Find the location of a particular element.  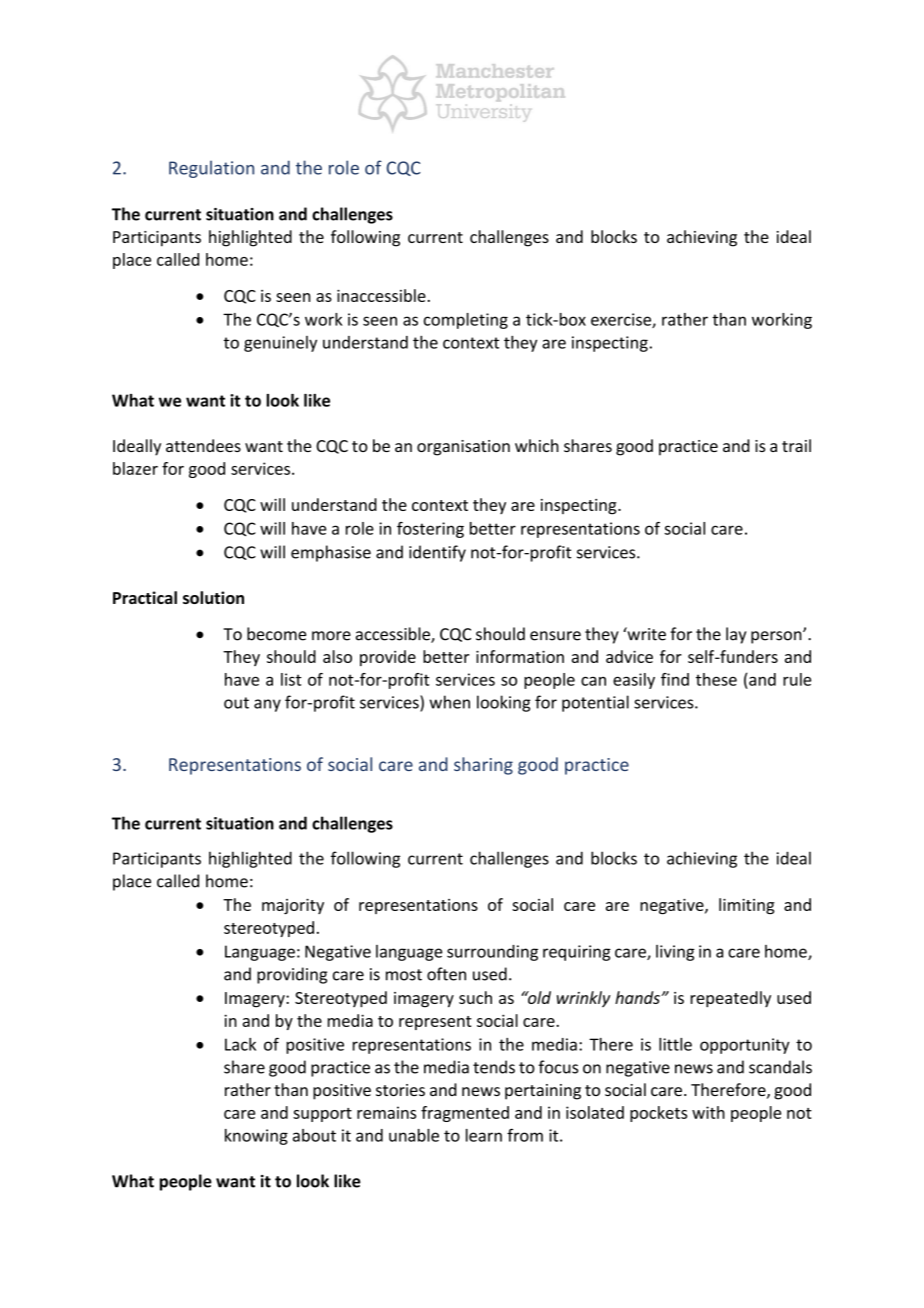

sharing is located at coordinates (483, 766).
